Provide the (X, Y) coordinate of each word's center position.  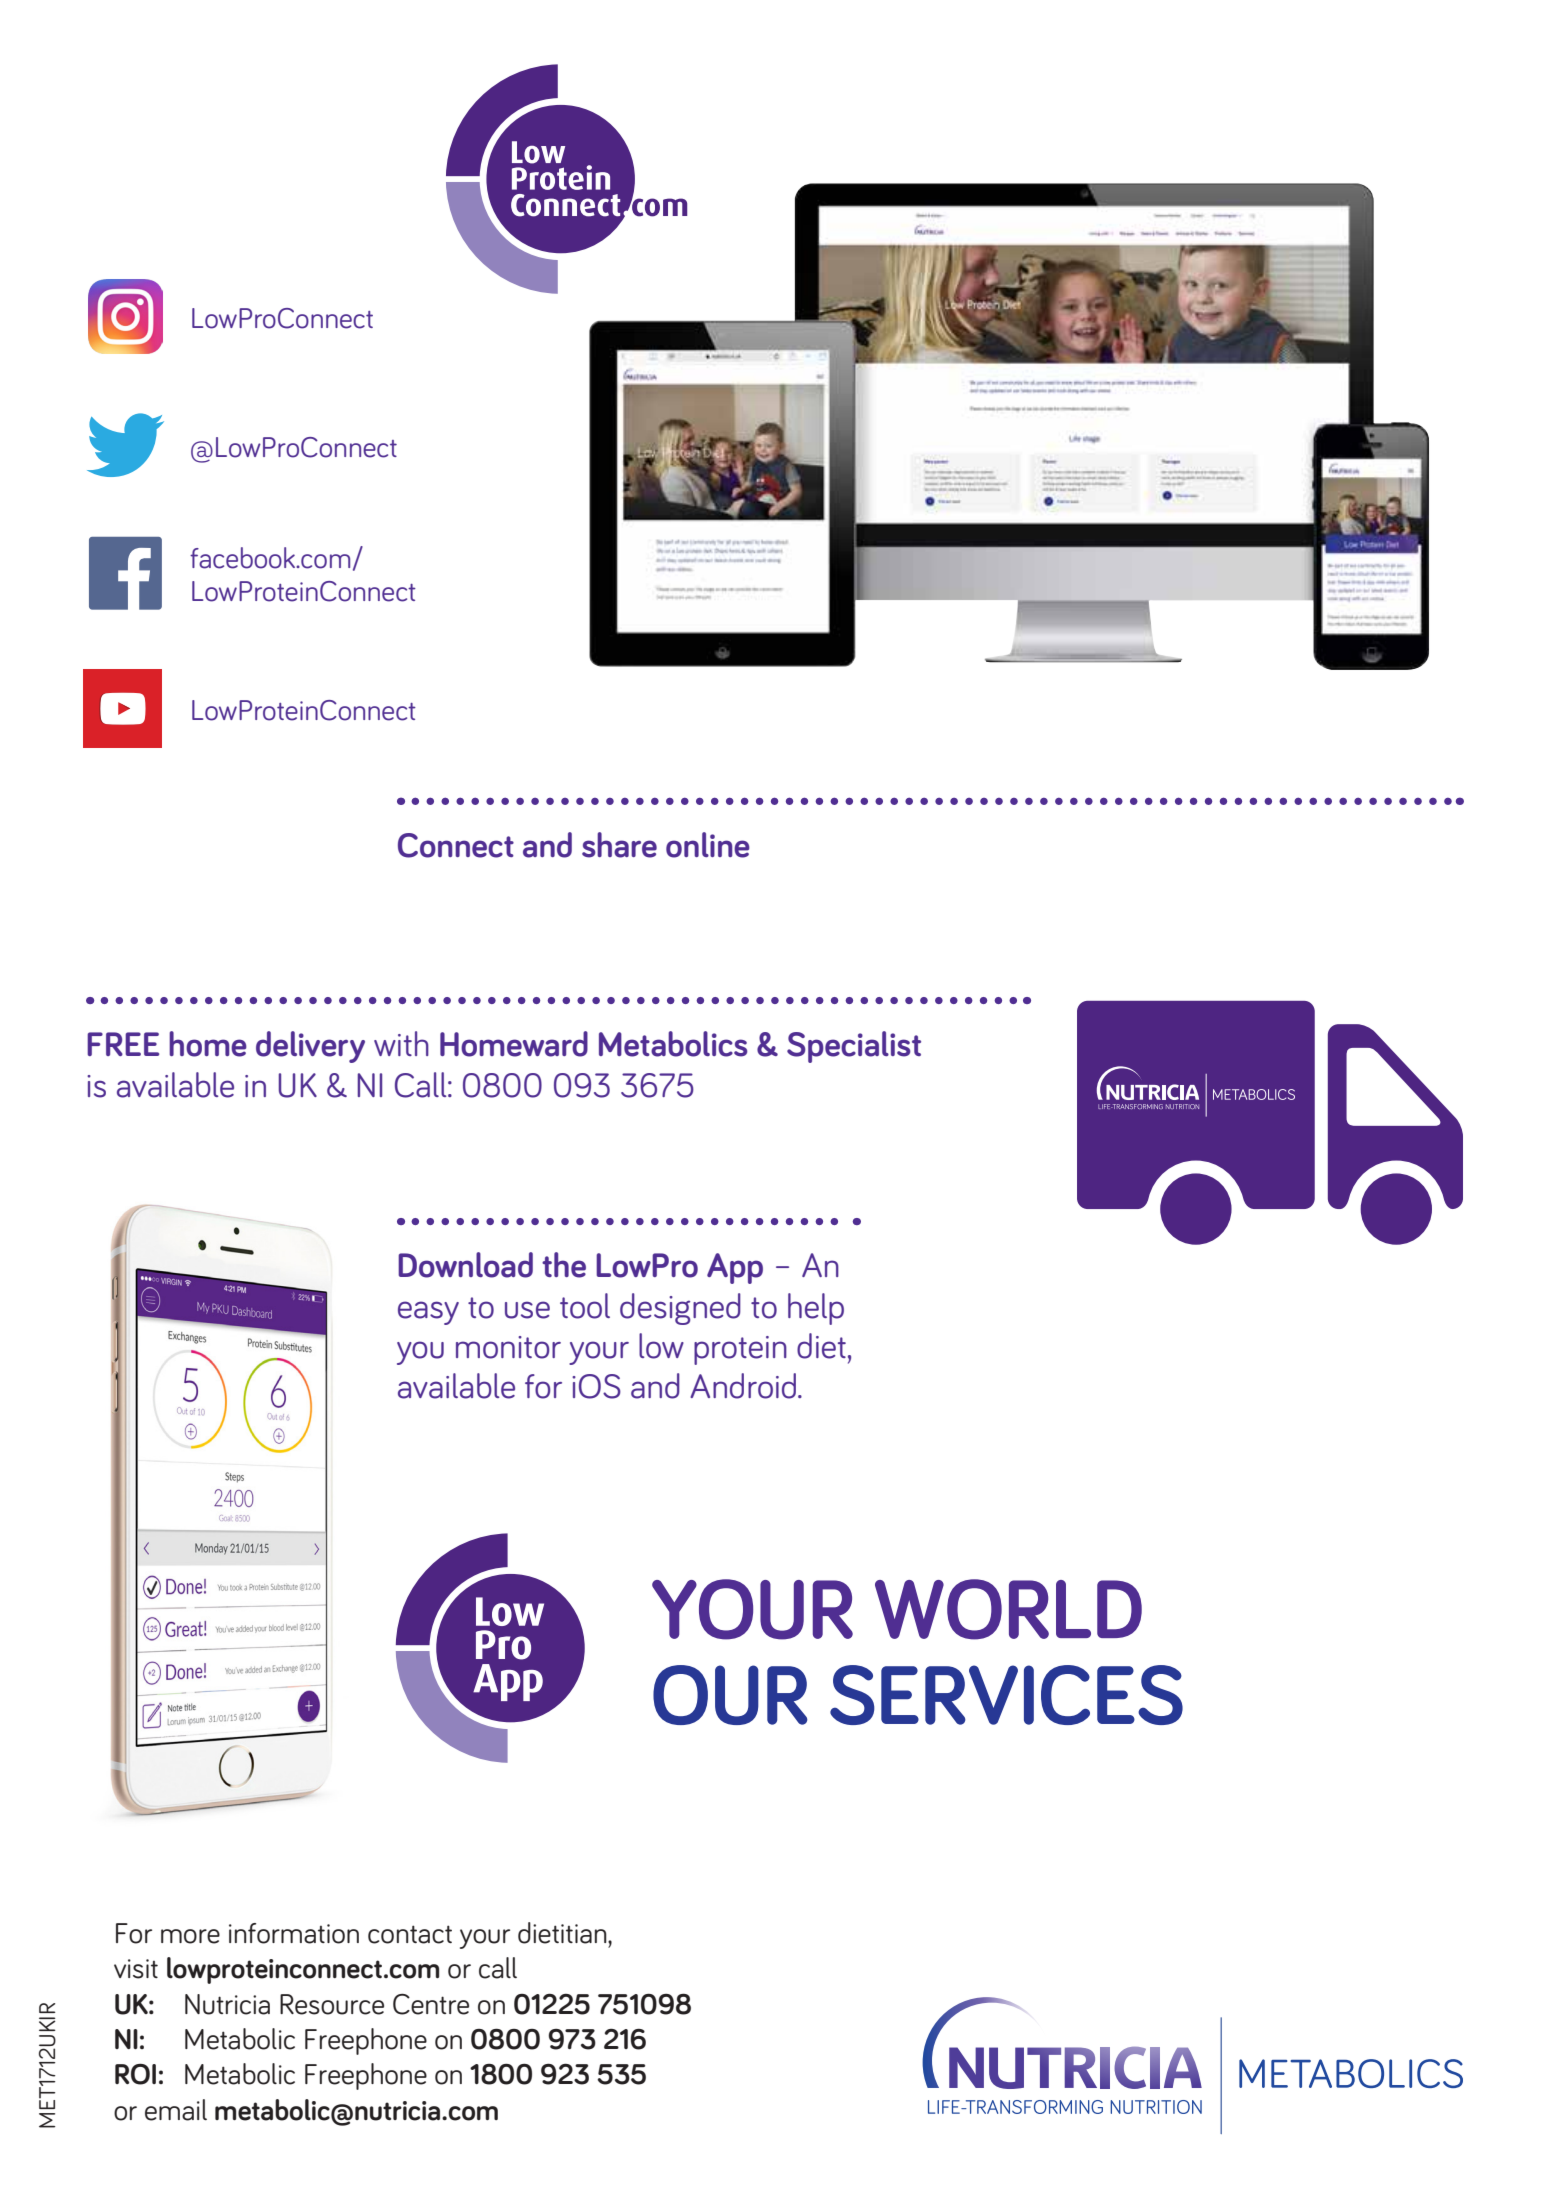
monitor (508, 1347)
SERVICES (1006, 1695)
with (401, 1043)
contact (410, 1934)
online (708, 845)
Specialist (854, 1047)
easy (428, 1313)
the (564, 1265)
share (619, 845)
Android (744, 1386)
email (176, 2110)
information (294, 1933)
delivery (310, 1047)
